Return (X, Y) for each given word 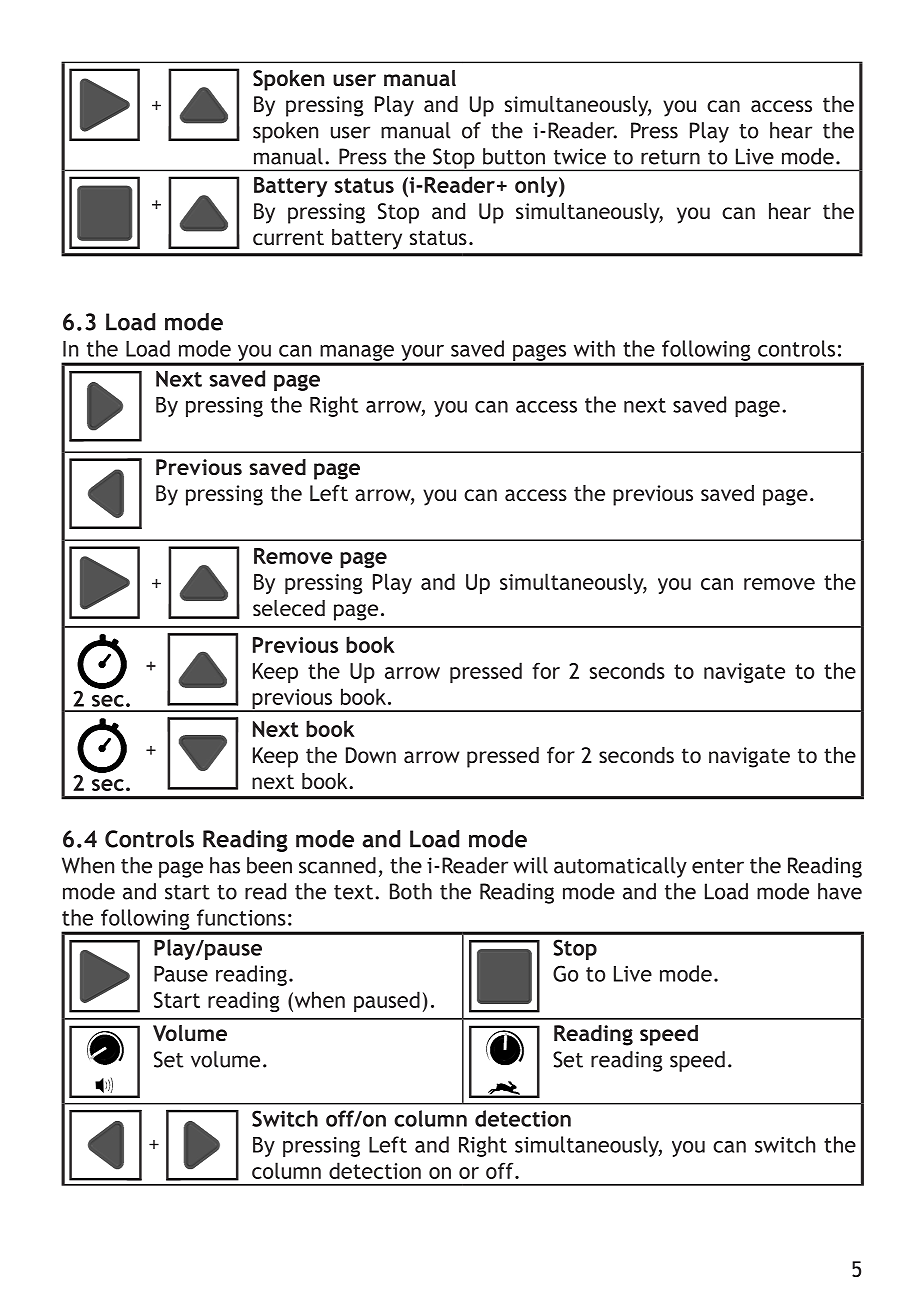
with (594, 348)
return (670, 157)
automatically (620, 867)
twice (580, 156)
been (269, 865)
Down (371, 755)
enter (718, 866)
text (353, 892)
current (288, 237)
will (530, 865)
